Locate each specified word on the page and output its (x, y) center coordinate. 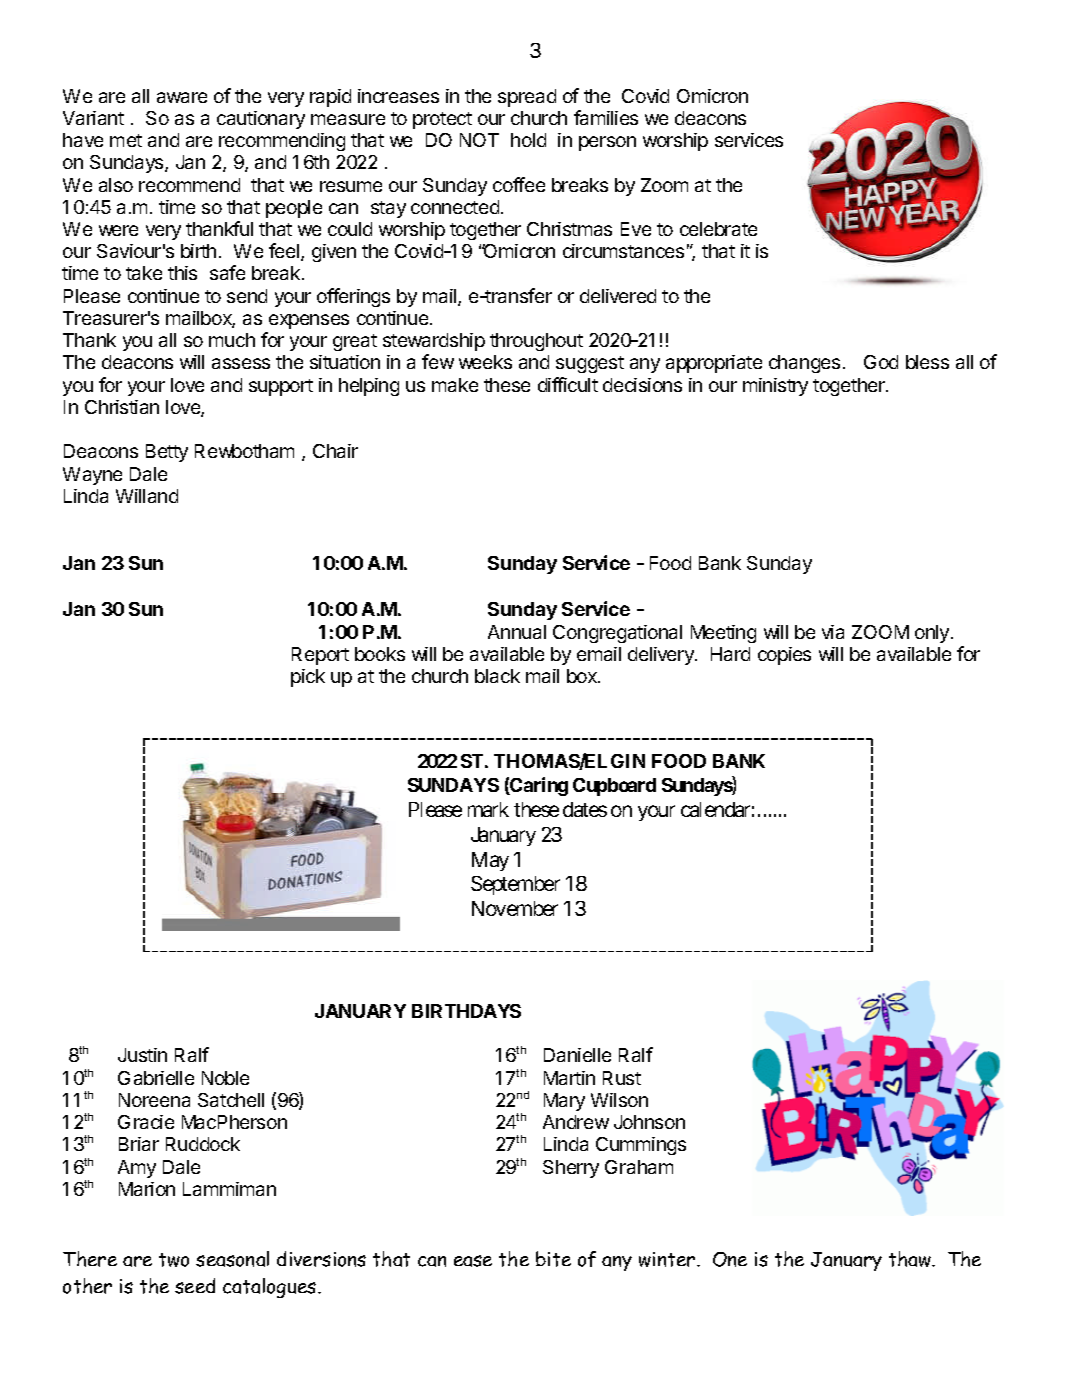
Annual (517, 632)
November (515, 908)
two (174, 1260)
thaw (911, 1259)
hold (528, 140)
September (515, 885)
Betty (167, 453)
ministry (775, 387)
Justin (142, 1055)
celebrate (718, 229)
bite (553, 1259)
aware (182, 97)
